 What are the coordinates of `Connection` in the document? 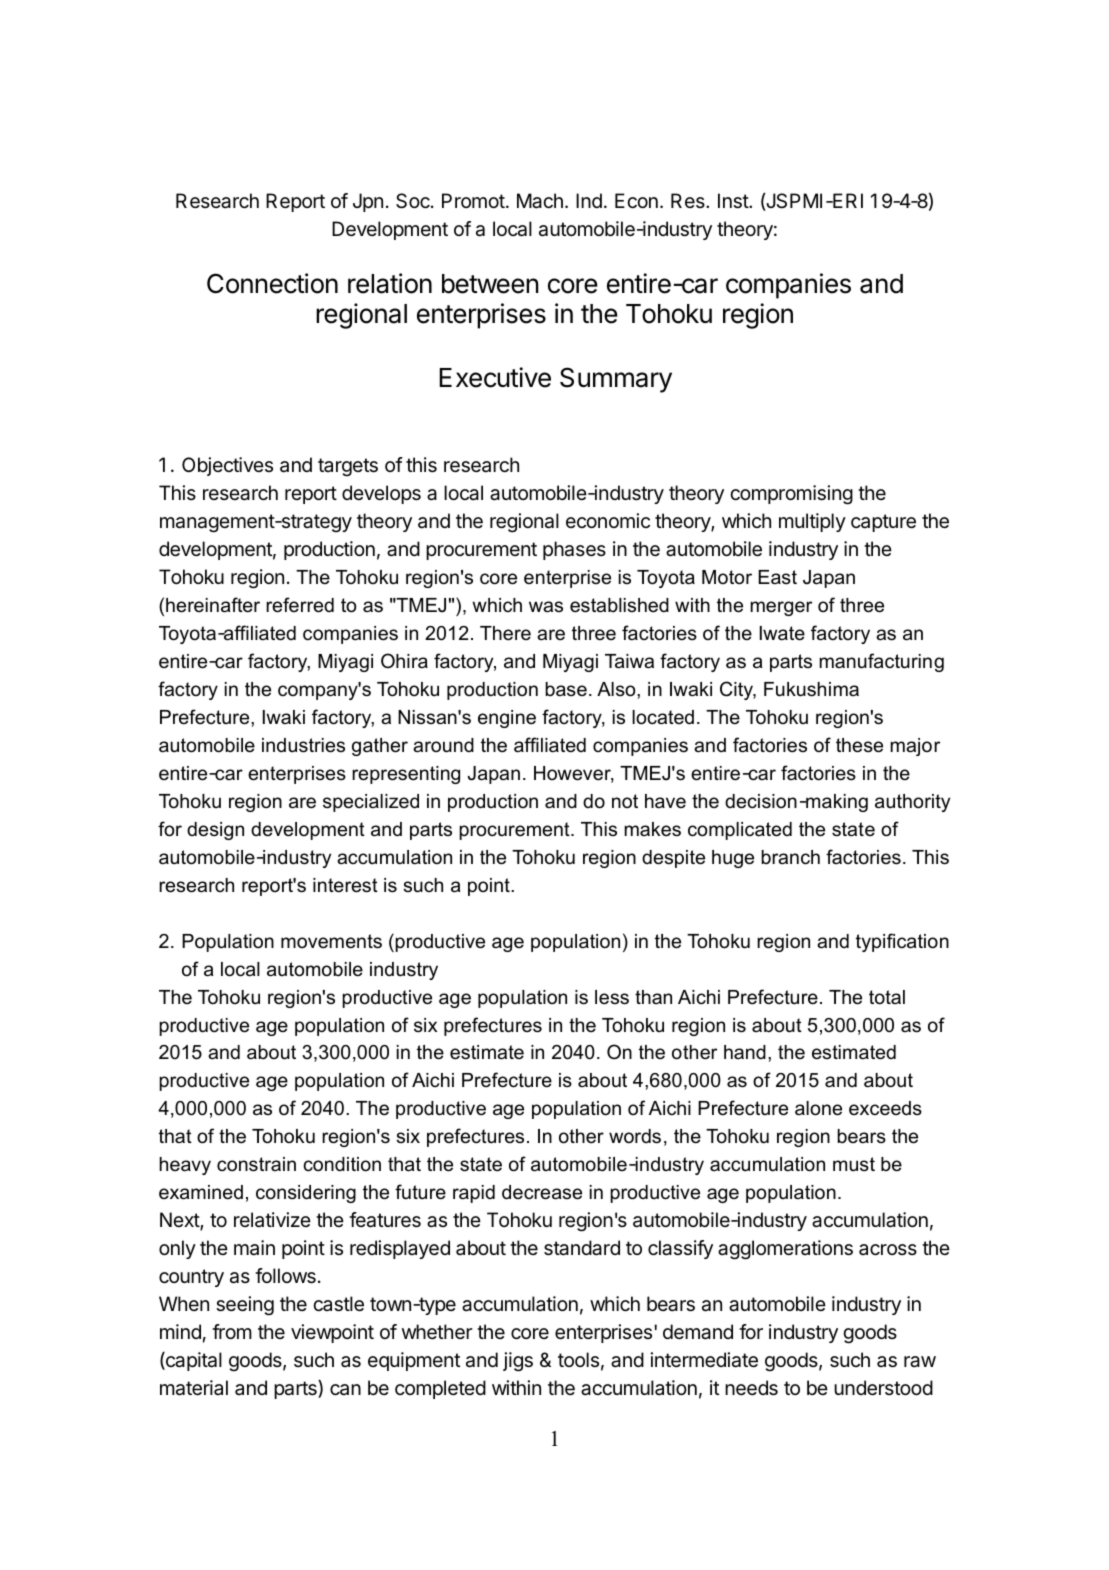 It's located at (272, 283).
